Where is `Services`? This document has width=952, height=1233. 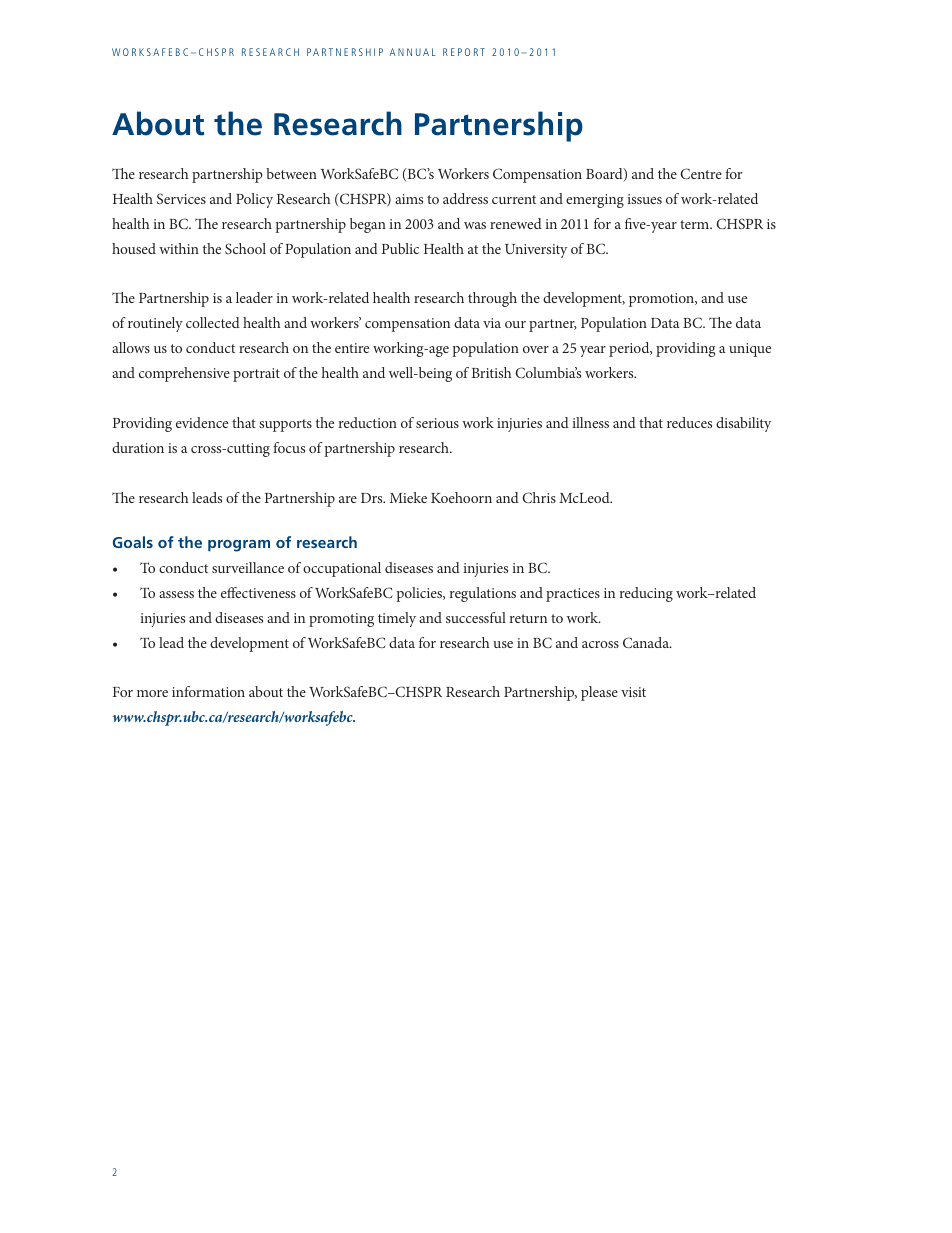 Services is located at coordinates (181, 198).
